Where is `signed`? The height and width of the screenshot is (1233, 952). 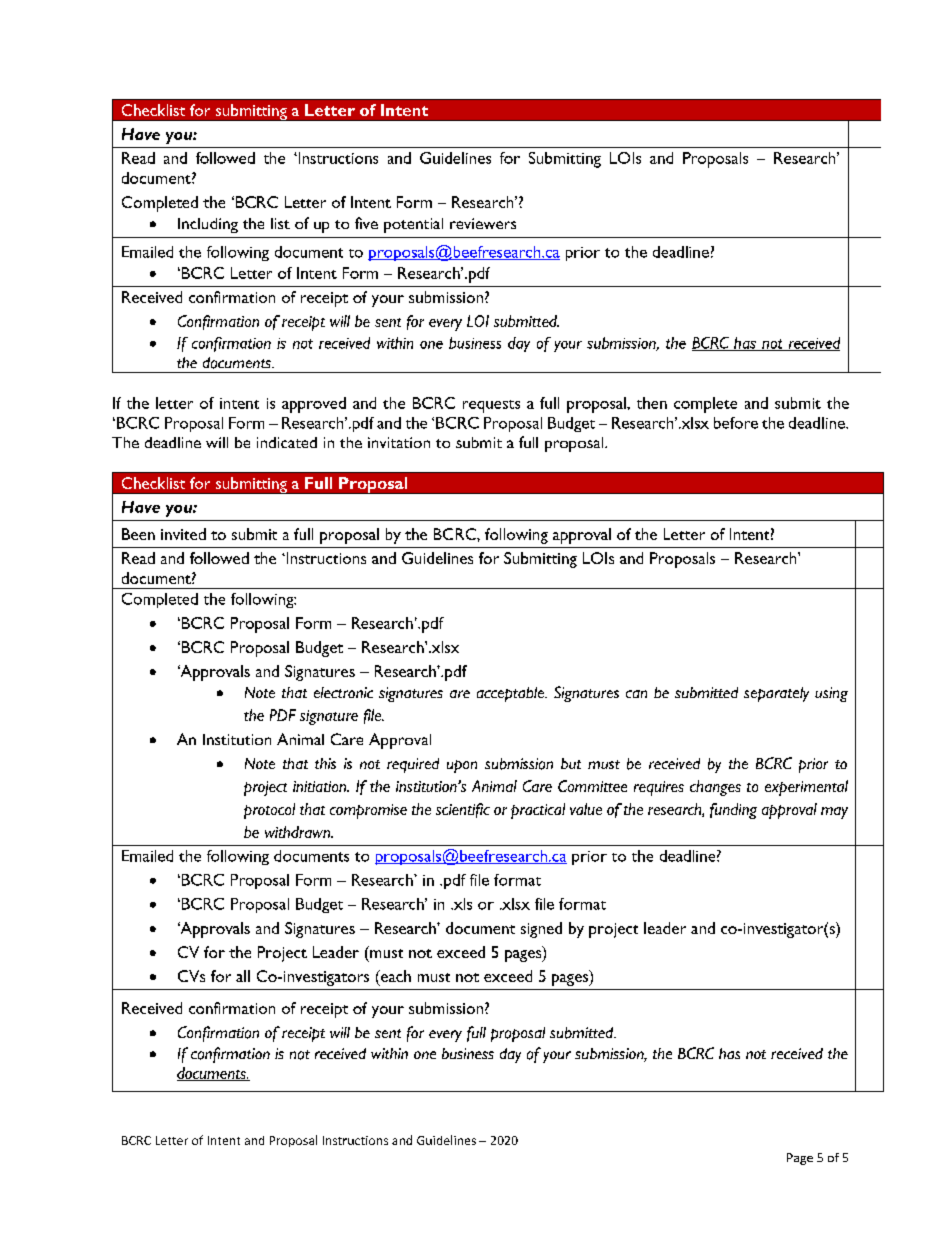
signed is located at coordinates (541, 930).
